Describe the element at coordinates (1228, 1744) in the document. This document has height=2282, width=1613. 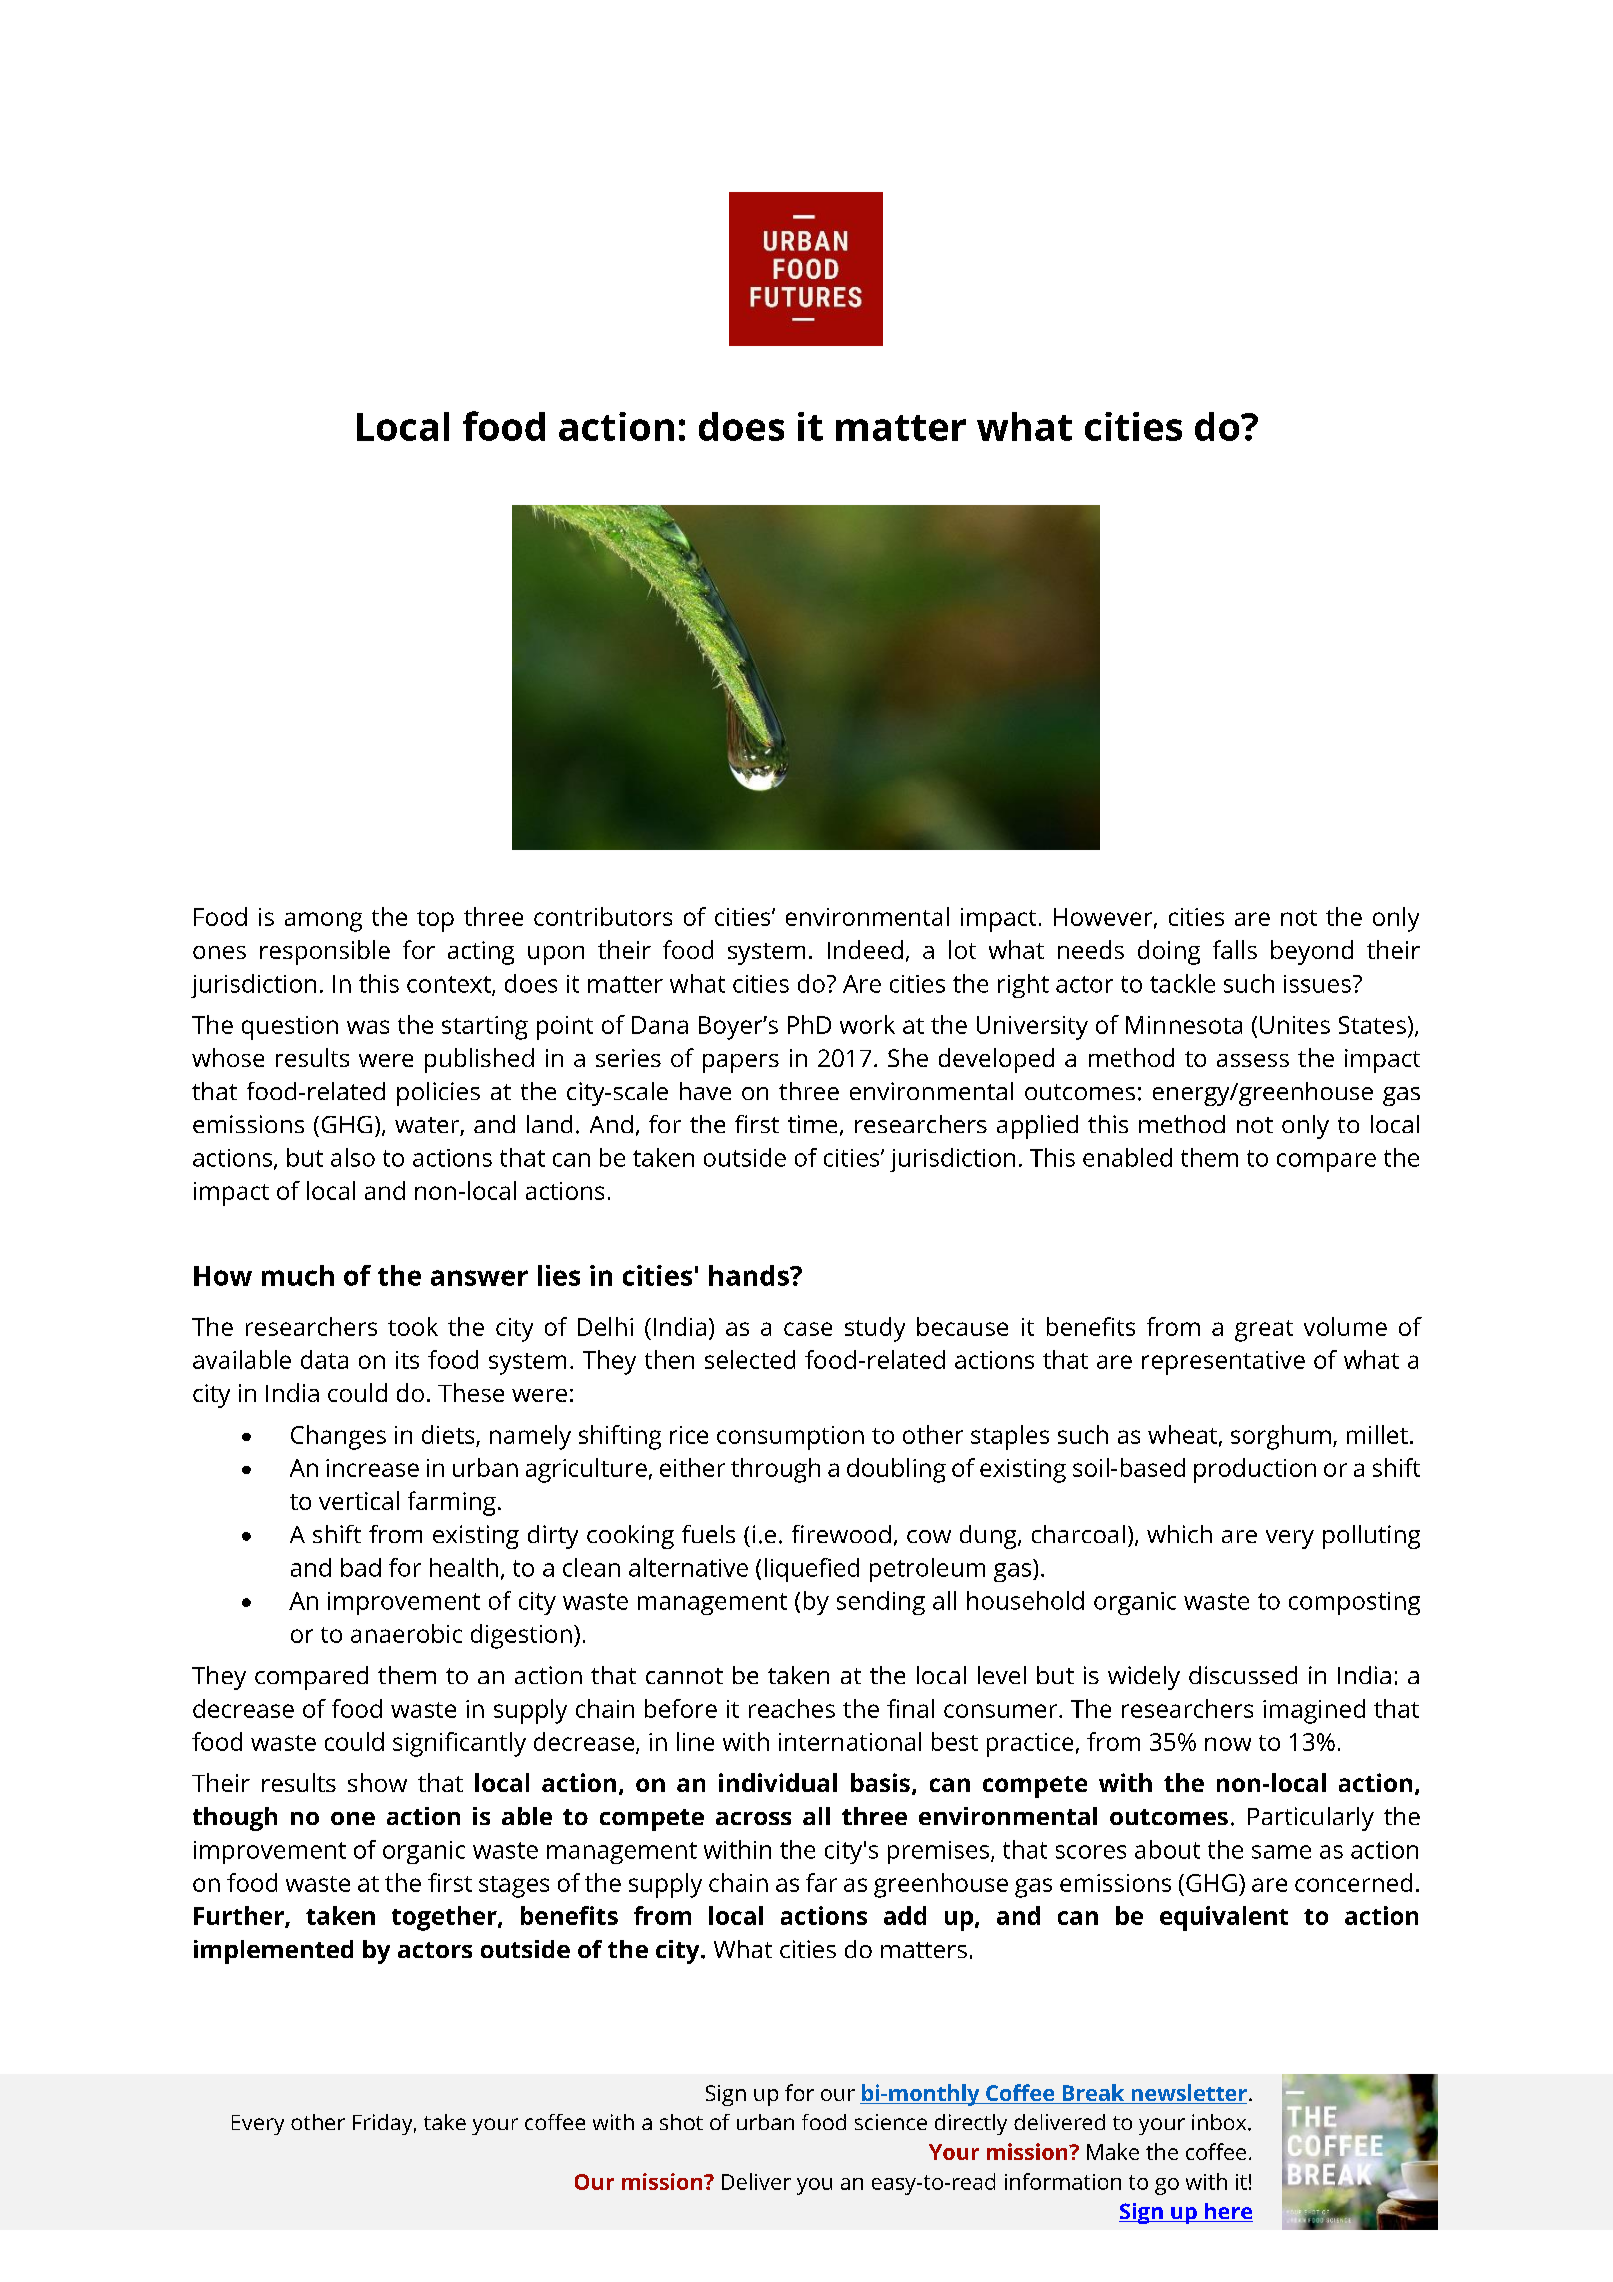
I see `now` at that location.
